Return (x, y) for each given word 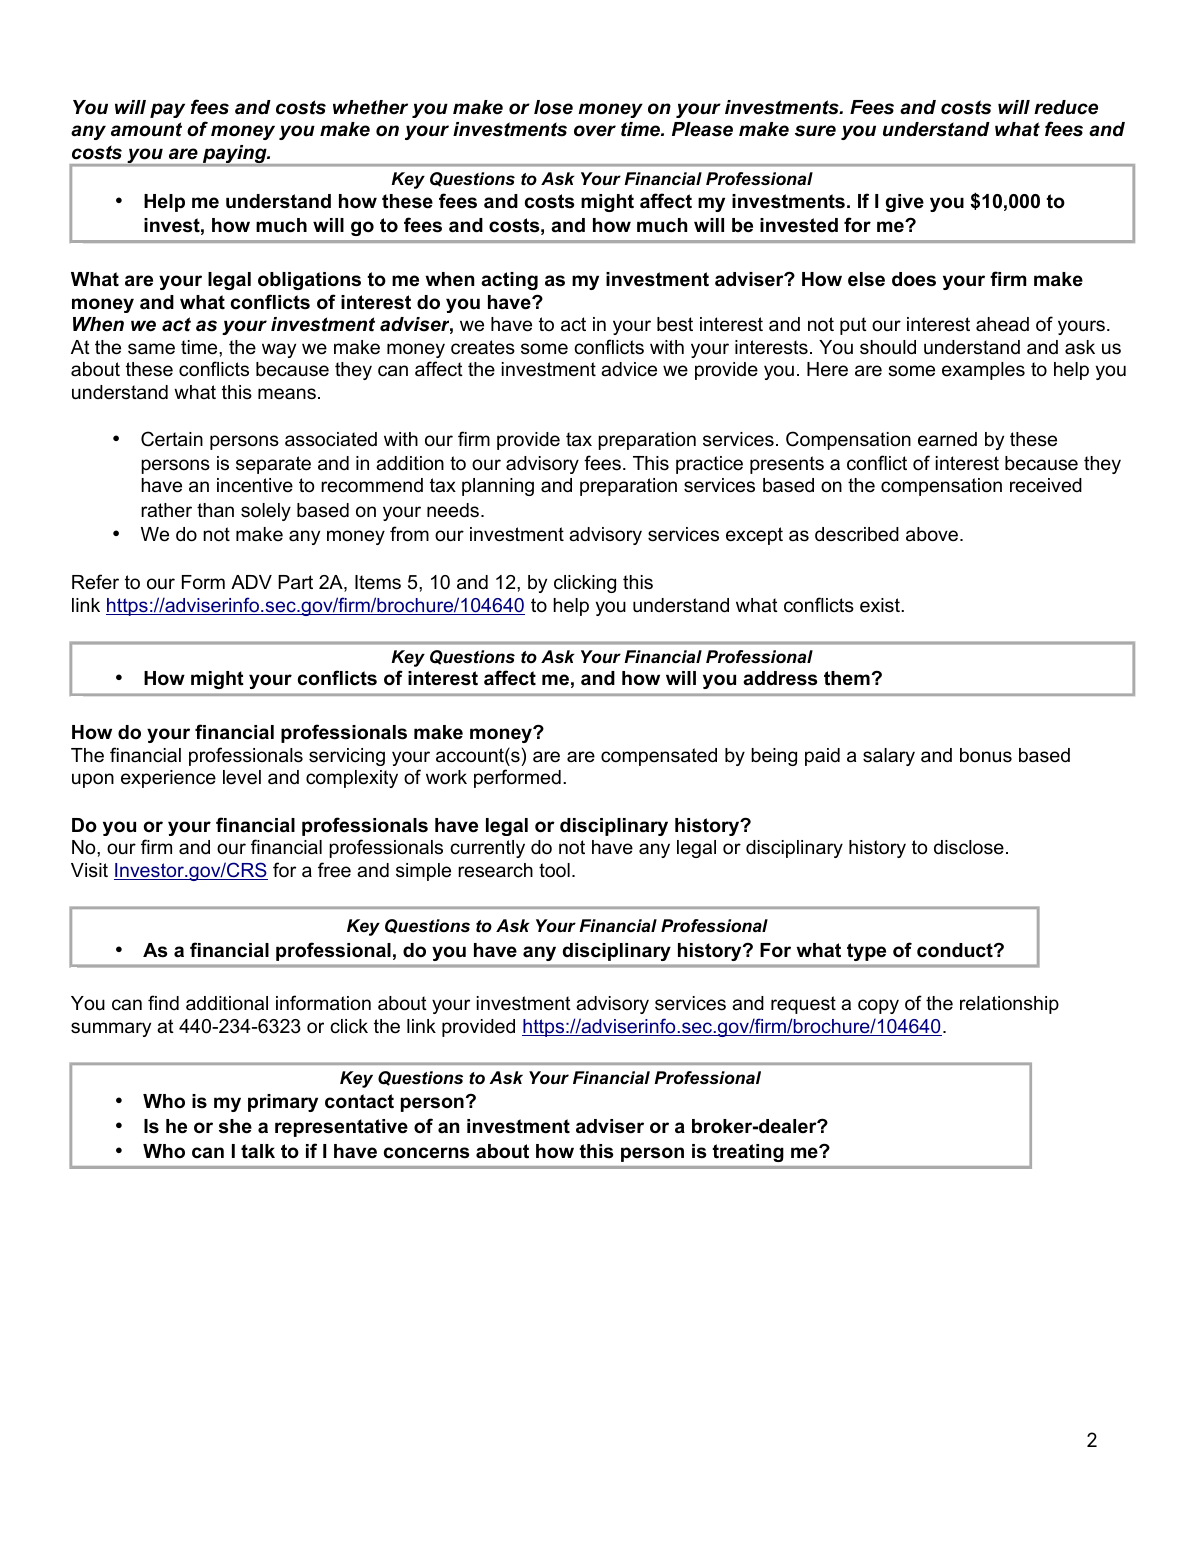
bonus (986, 755)
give (905, 203)
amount (146, 129)
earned (947, 439)
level (242, 777)
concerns (426, 1153)
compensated (659, 757)
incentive (255, 485)
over (595, 131)
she (235, 1126)
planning (498, 487)
